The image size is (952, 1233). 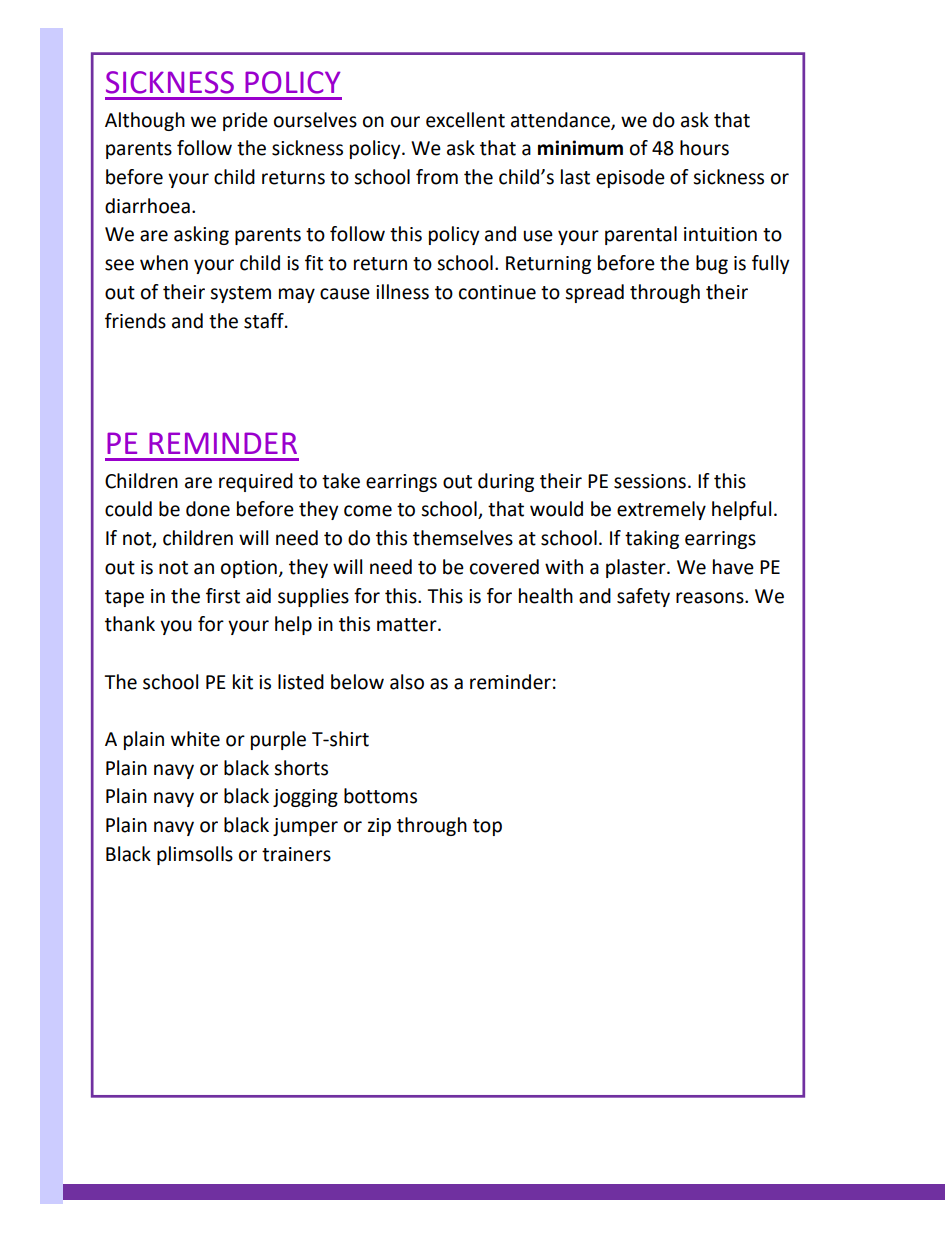 What do you see at coordinates (506, 482) in the page?
I see `during` at bounding box center [506, 482].
